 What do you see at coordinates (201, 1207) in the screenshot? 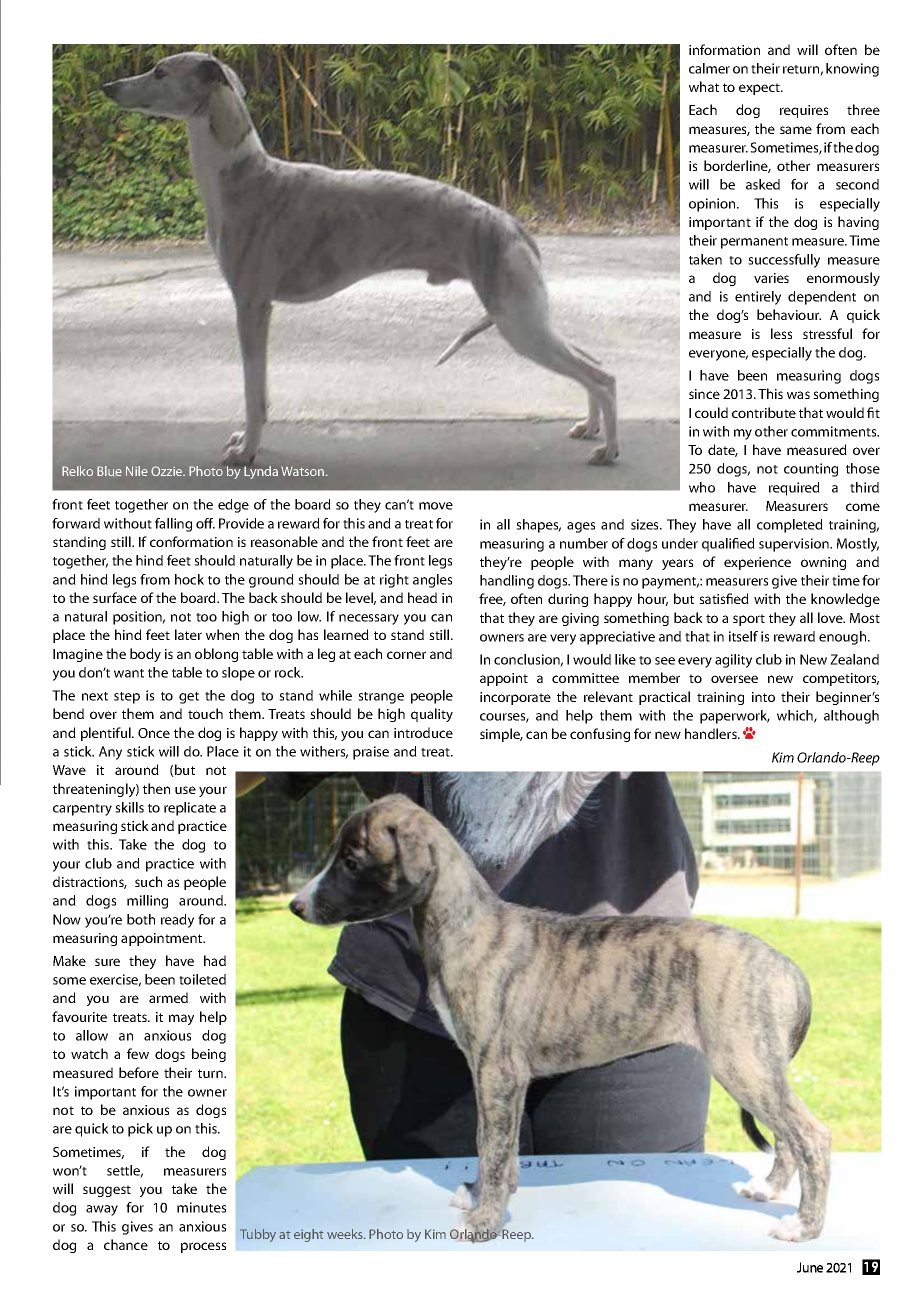
I see `minutes` at bounding box center [201, 1207].
